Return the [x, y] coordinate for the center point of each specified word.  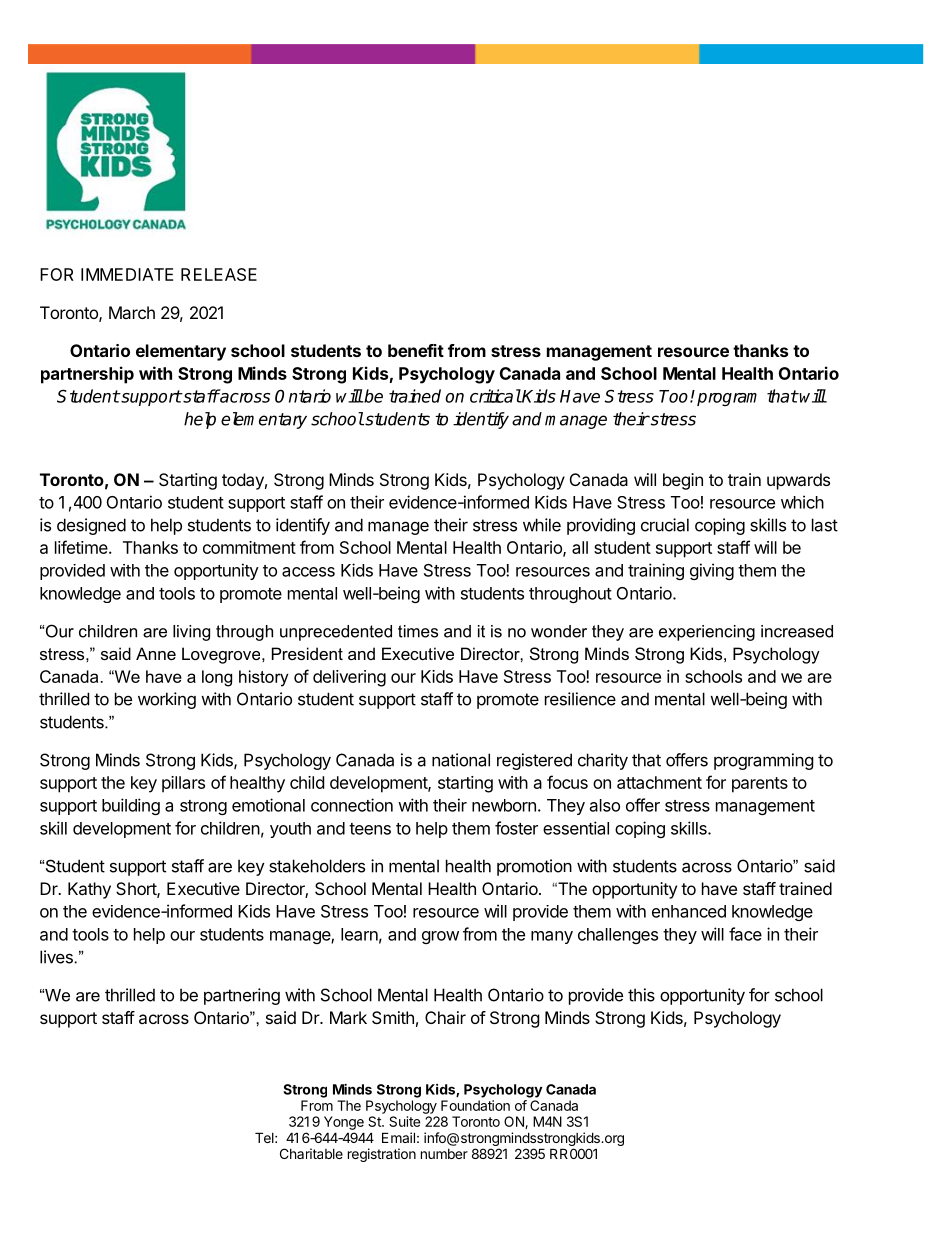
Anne [156, 653]
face [745, 934]
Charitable [311, 1153]
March [132, 312]
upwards [798, 481]
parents [760, 785]
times [418, 631]
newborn [504, 805]
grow [440, 937]
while [542, 525]
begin [683, 481]
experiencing [707, 633]
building [131, 806]
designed [91, 526]
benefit [416, 350]
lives [56, 957]
